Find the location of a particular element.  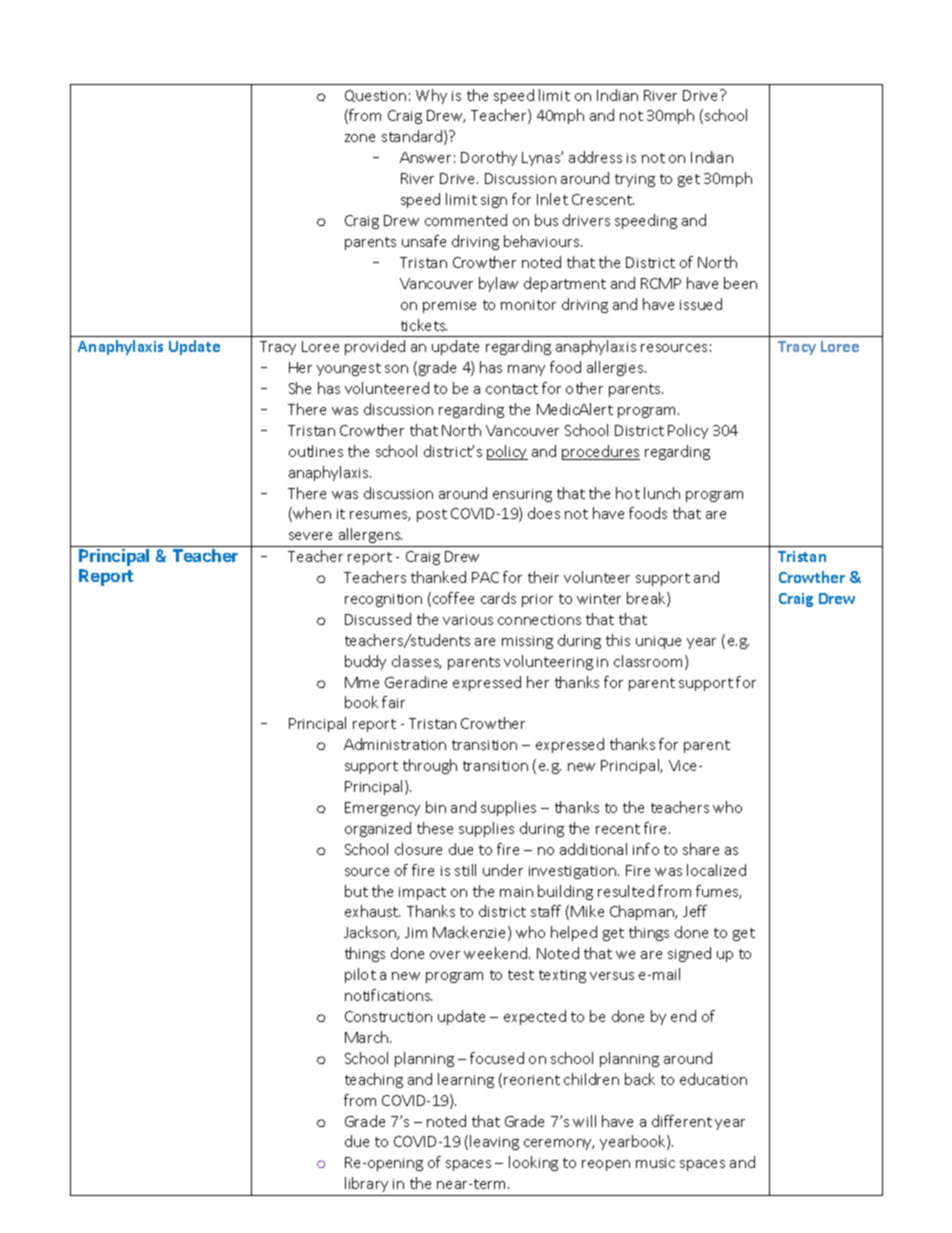

looking is located at coordinates (533, 1163).
